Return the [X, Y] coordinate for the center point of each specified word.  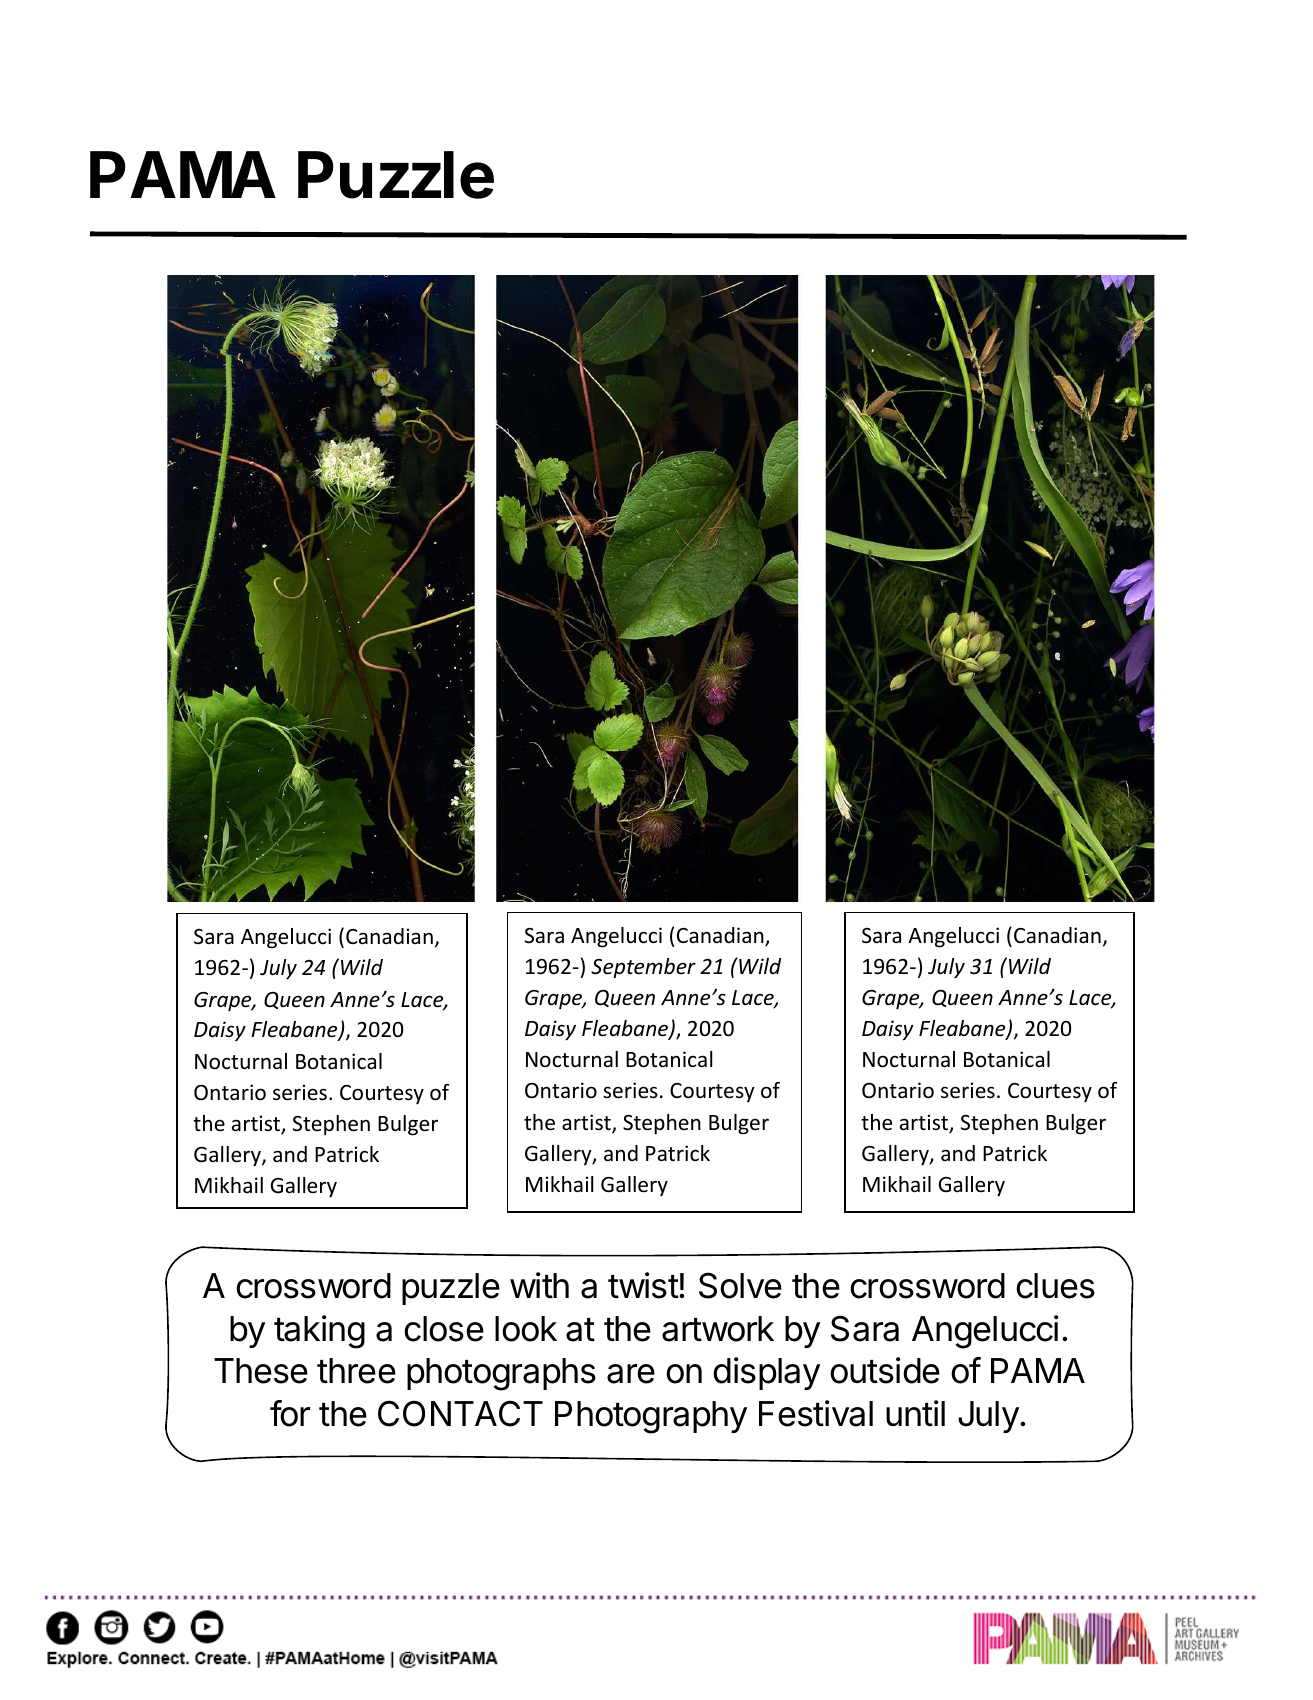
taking [319, 1332]
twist [643, 1285]
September [643, 968]
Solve [740, 1285]
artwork [718, 1329]
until [915, 1413]
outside [885, 1370]
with [539, 1285]
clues [1055, 1286]
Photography [651, 1417]
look [526, 1329]
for [290, 1413]
